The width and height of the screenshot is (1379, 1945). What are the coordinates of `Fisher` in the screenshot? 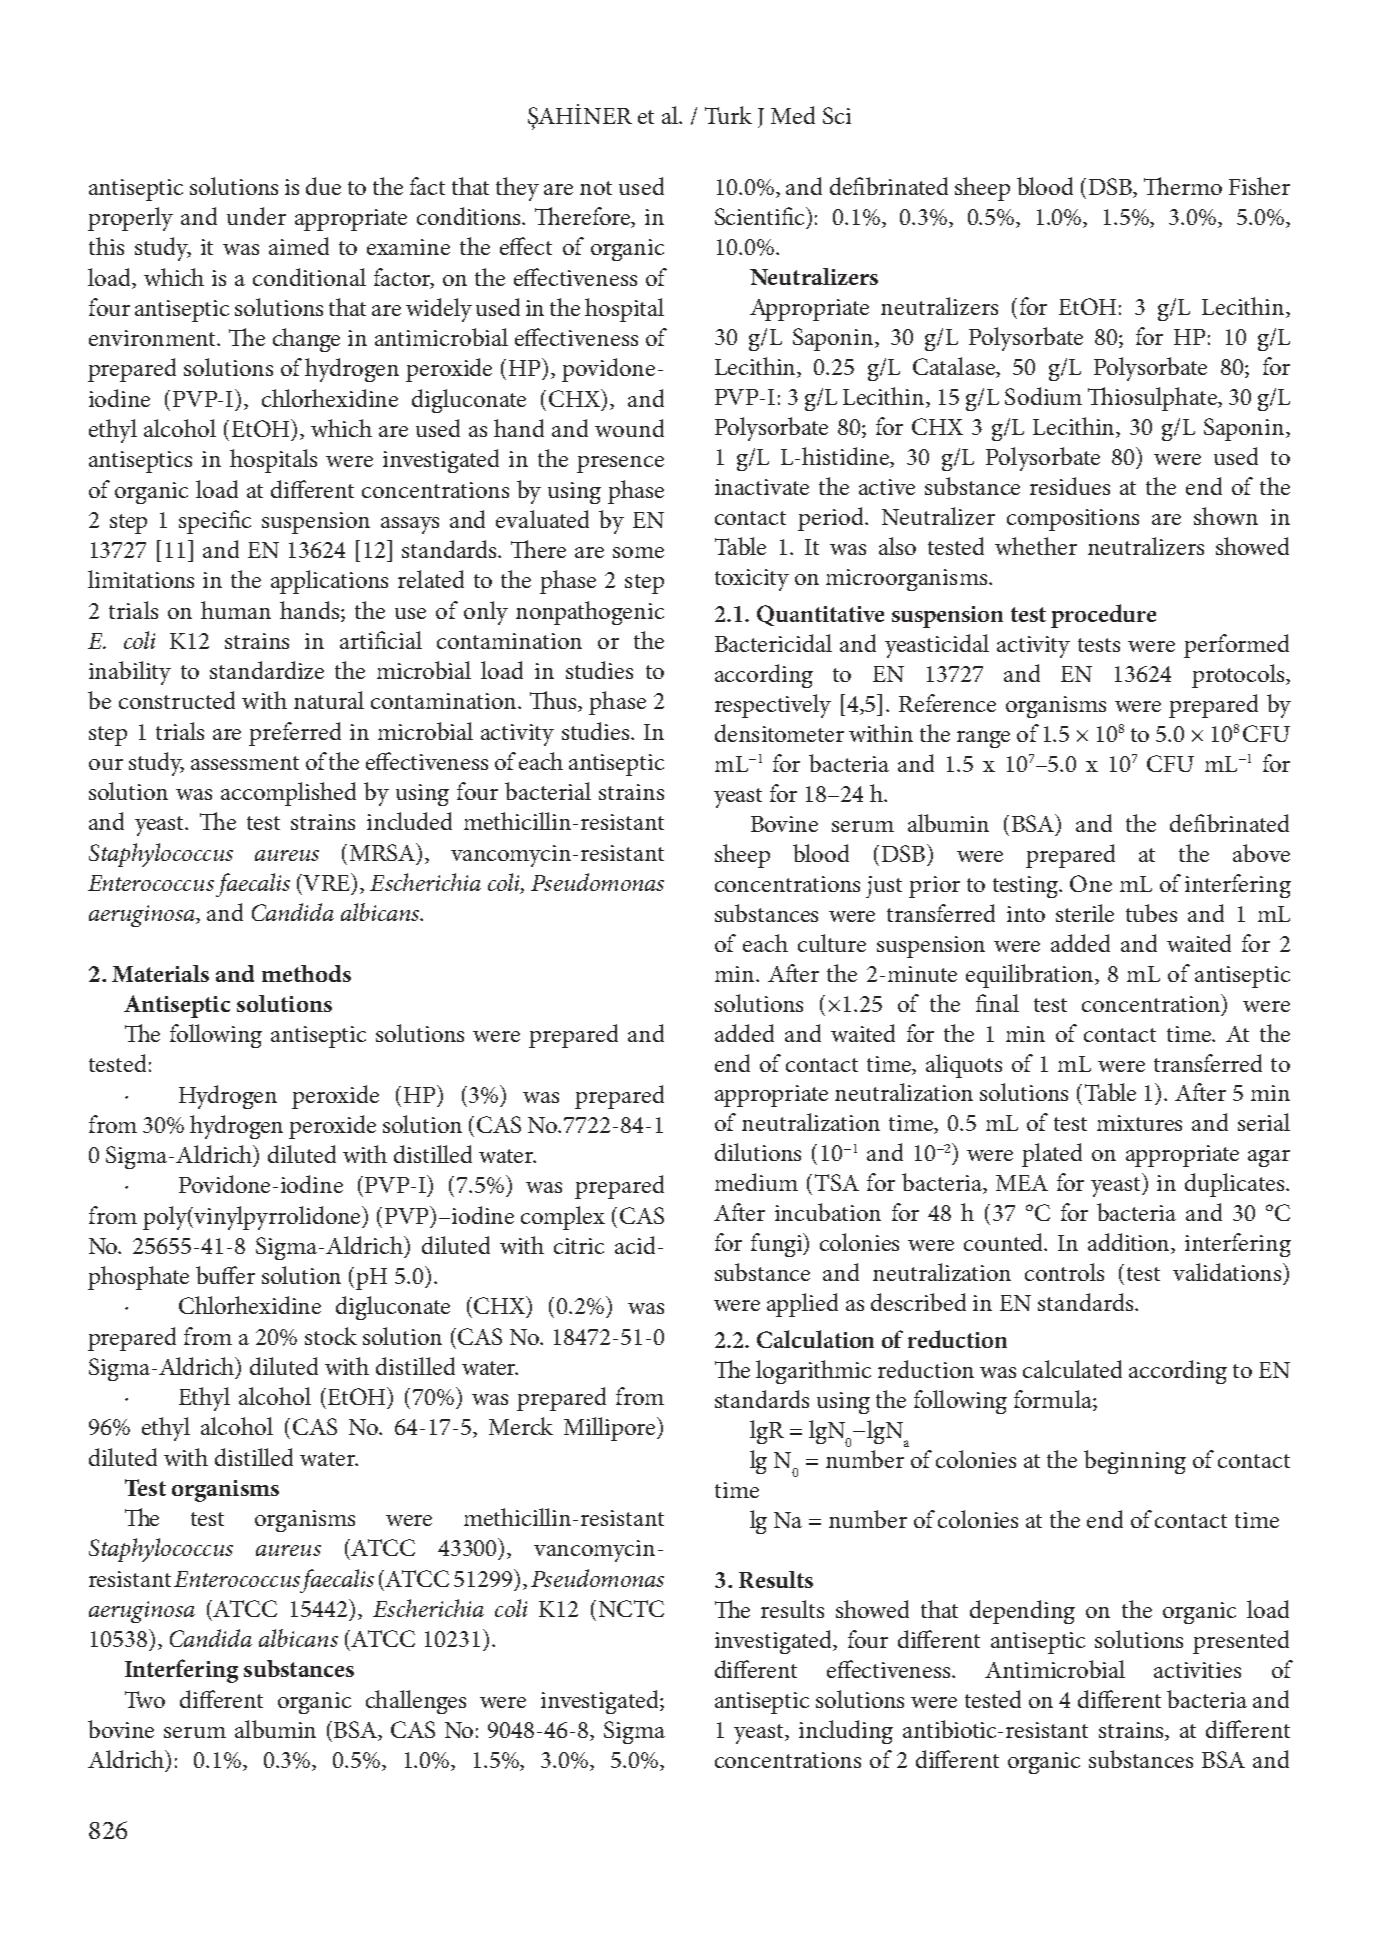 It's located at (1259, 186).
